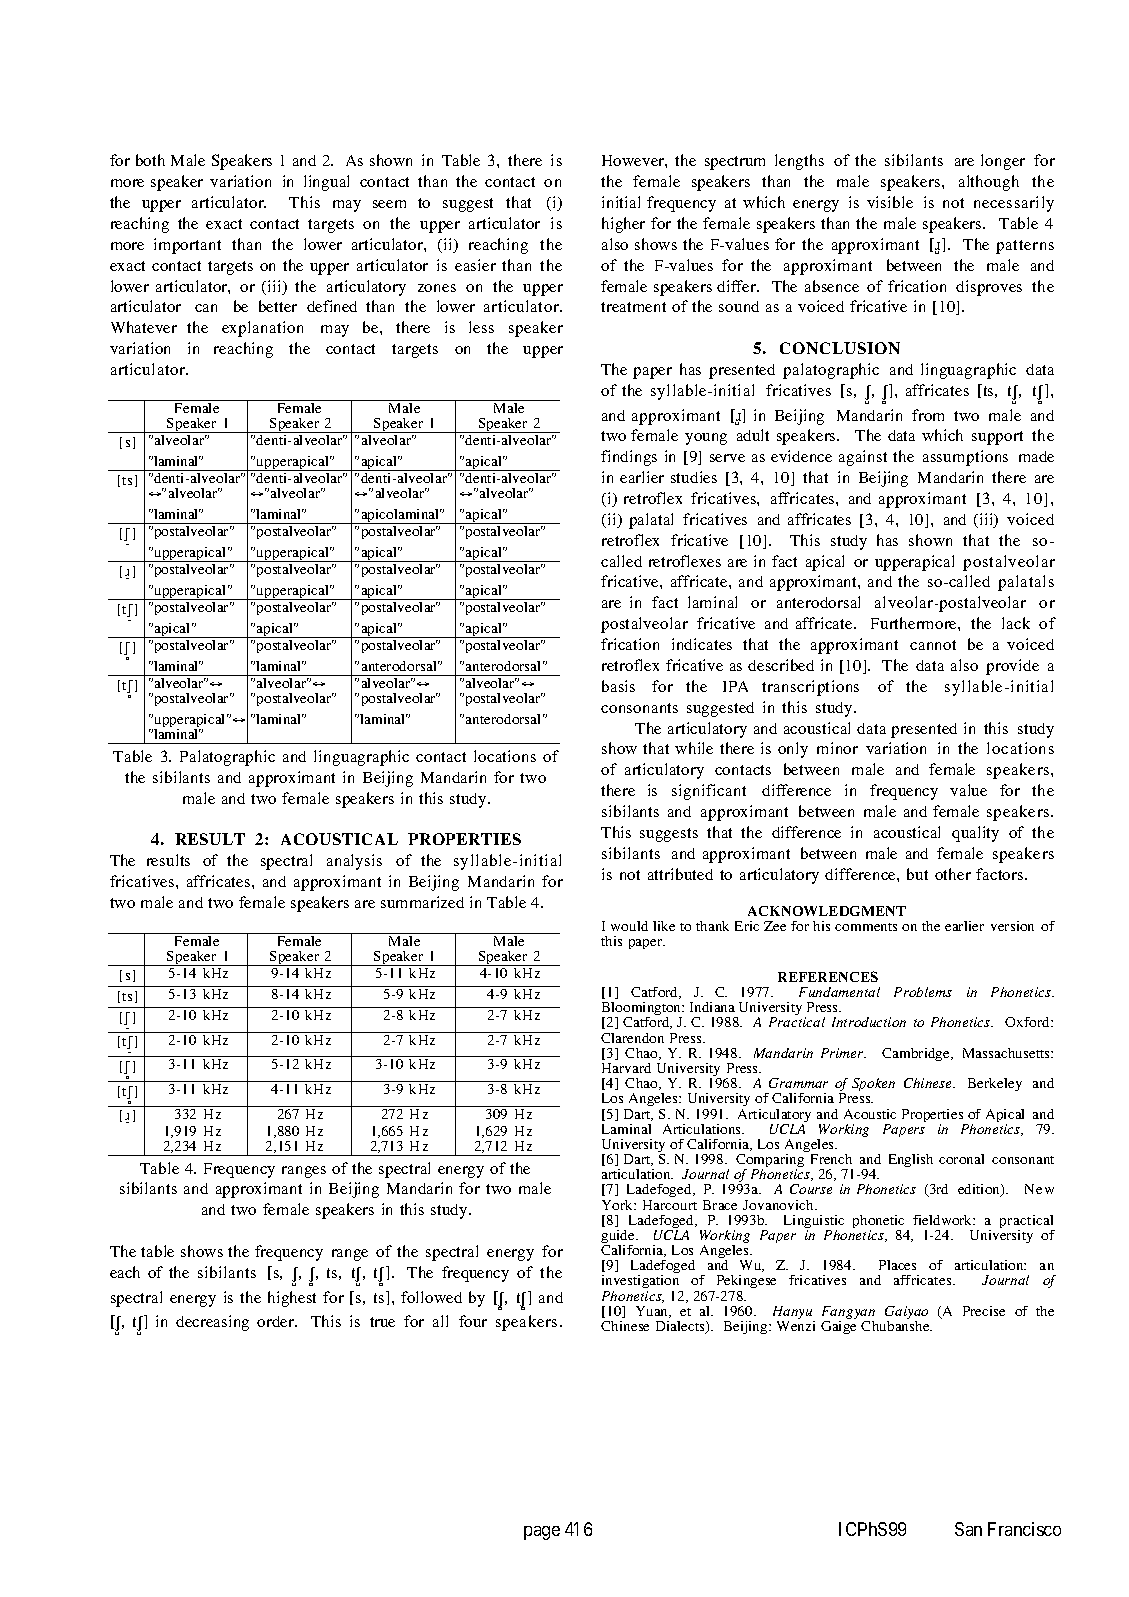 This screenshot has width=1129, height=1597. I want to click on findings, so click(629, 458).
